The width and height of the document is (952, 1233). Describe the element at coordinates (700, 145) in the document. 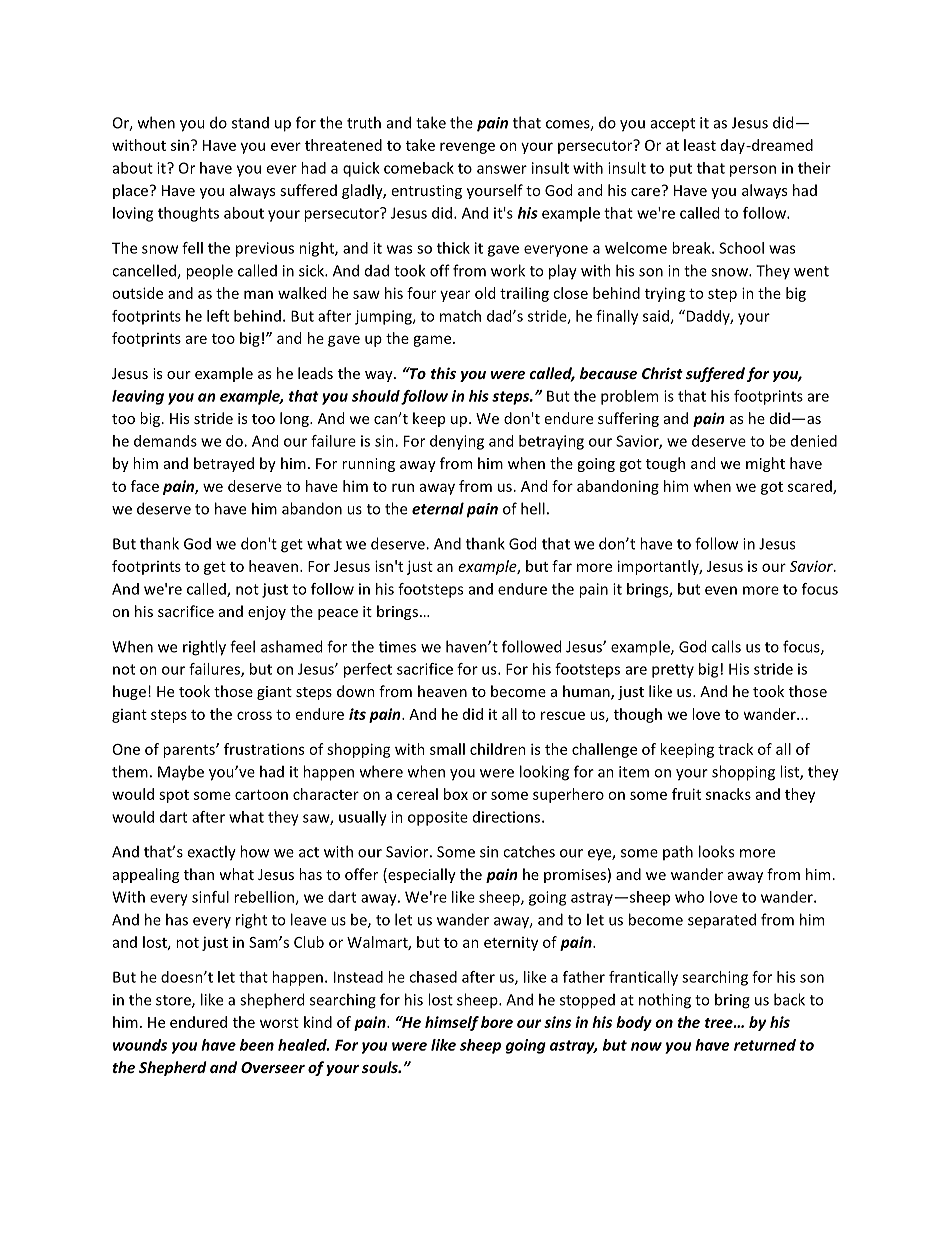

I see `least` at that location.
